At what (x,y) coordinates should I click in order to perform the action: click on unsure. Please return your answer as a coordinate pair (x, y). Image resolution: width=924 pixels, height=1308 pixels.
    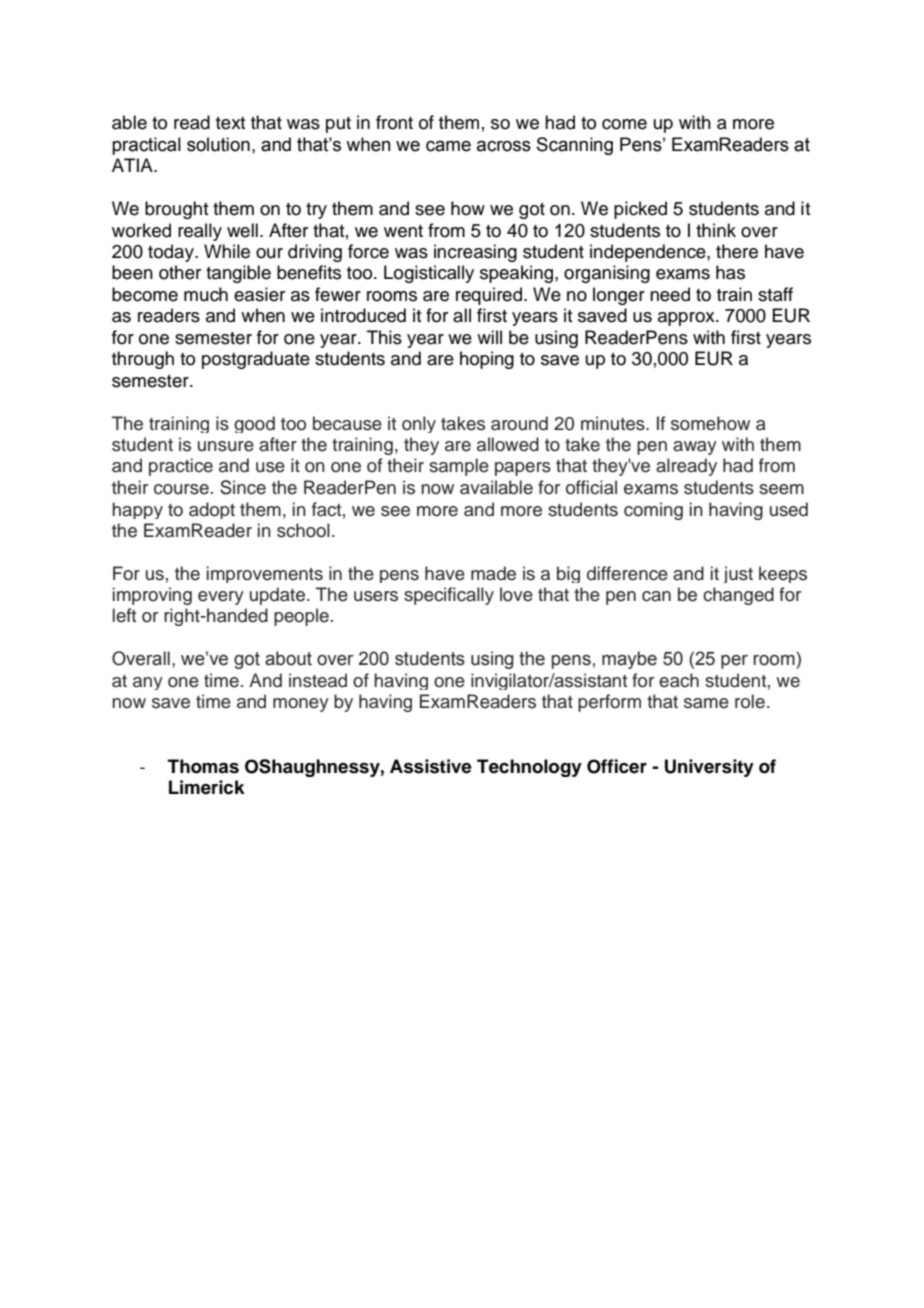
    Looking at the image, I should click on (226, 446).
